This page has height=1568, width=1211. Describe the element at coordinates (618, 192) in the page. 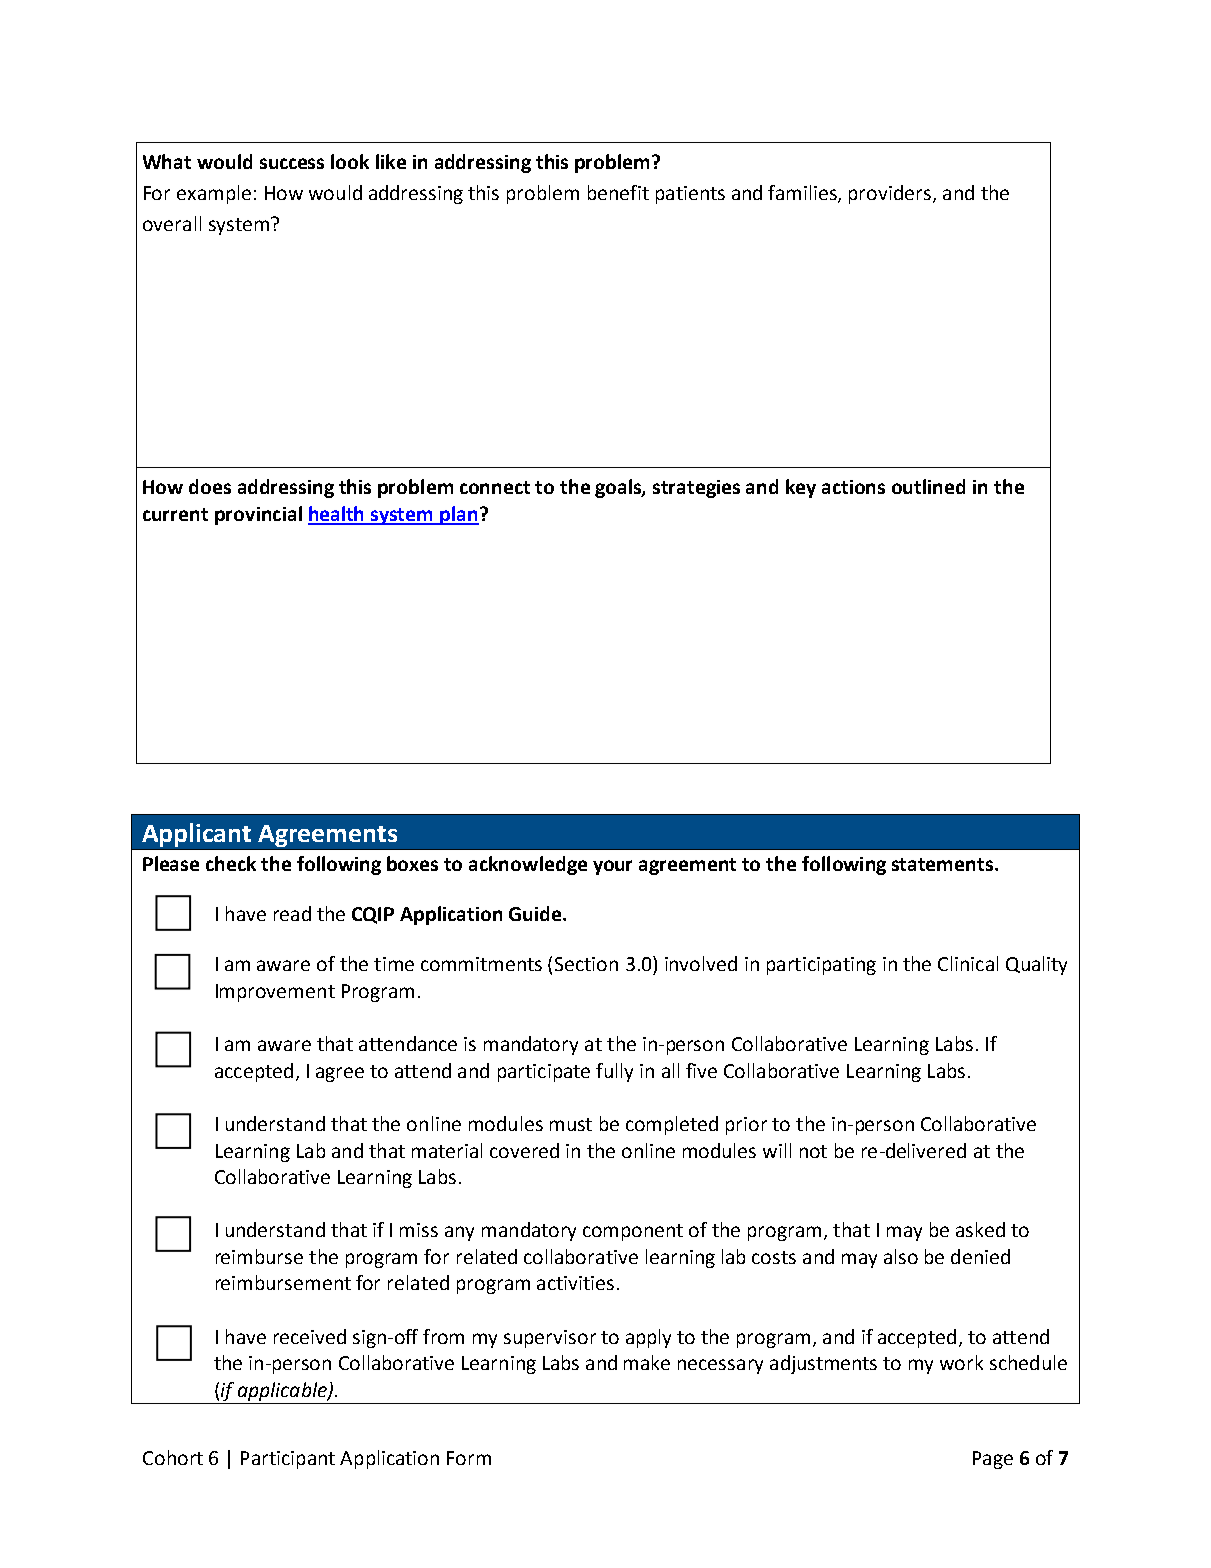

I see `benefit` at that location.
